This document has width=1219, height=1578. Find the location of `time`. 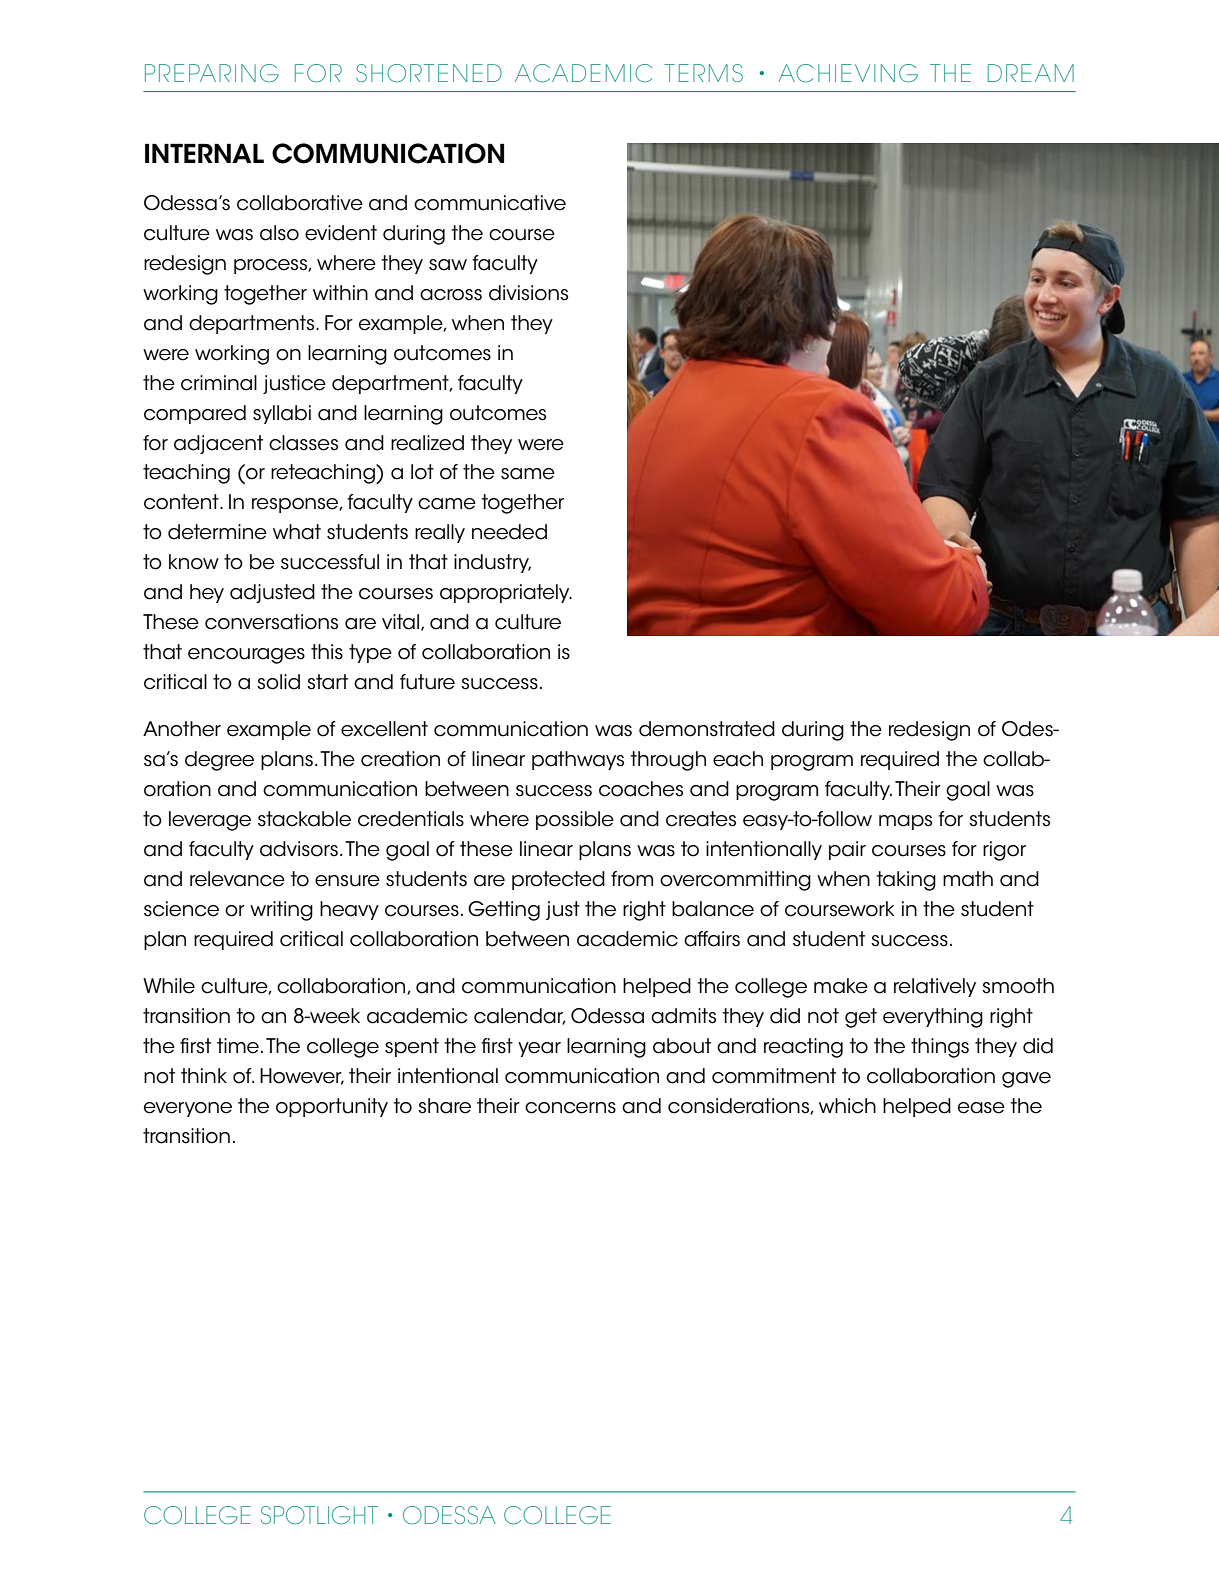

time is located at coordinates (238, 1046).
